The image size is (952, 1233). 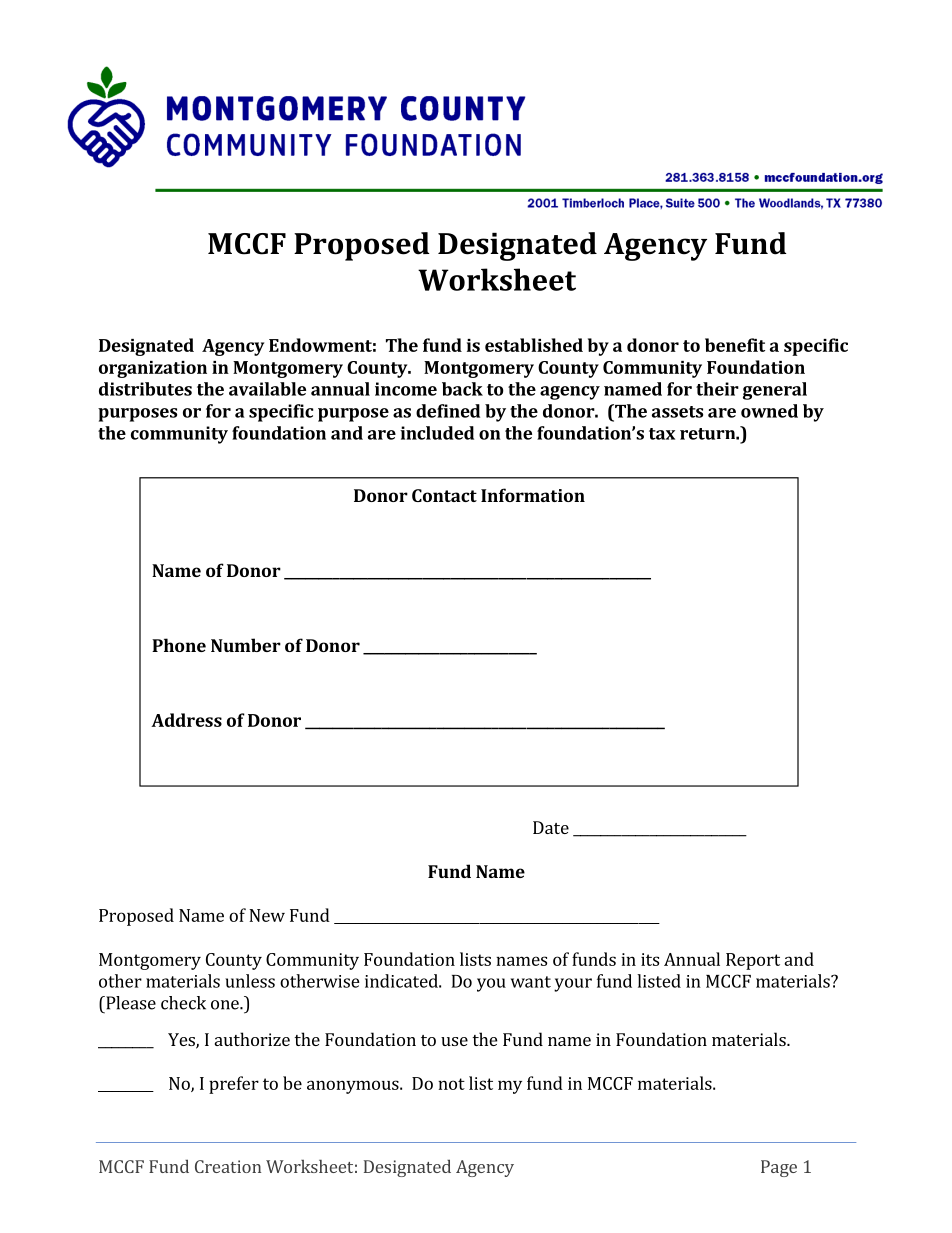 I want to click on its, so click(x=650, y=959).
